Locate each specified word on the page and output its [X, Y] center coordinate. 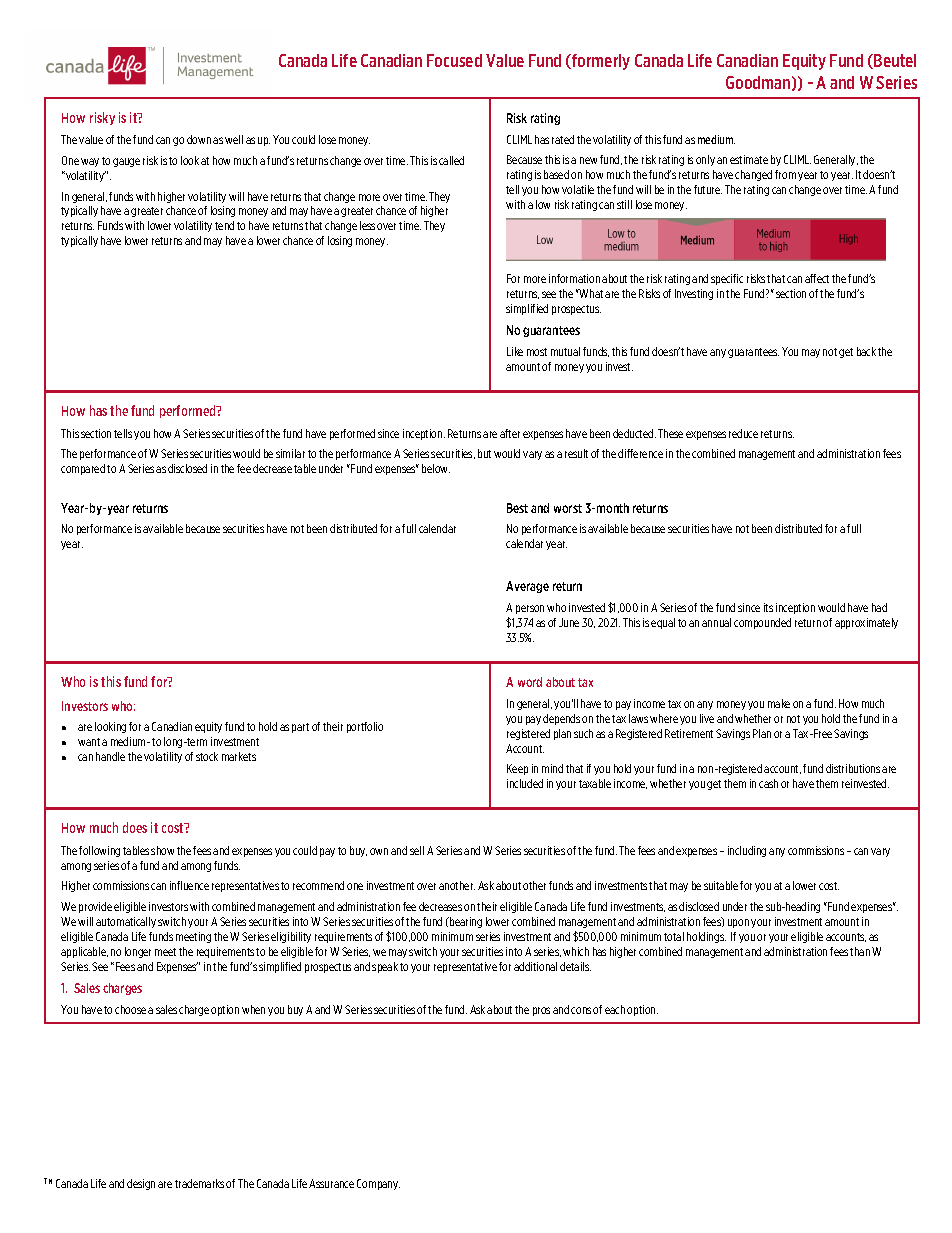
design [141, 1184]
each [615, 1009]
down [199, 139]
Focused [454, 60]
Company [378, 1184]
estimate [749, 159]
